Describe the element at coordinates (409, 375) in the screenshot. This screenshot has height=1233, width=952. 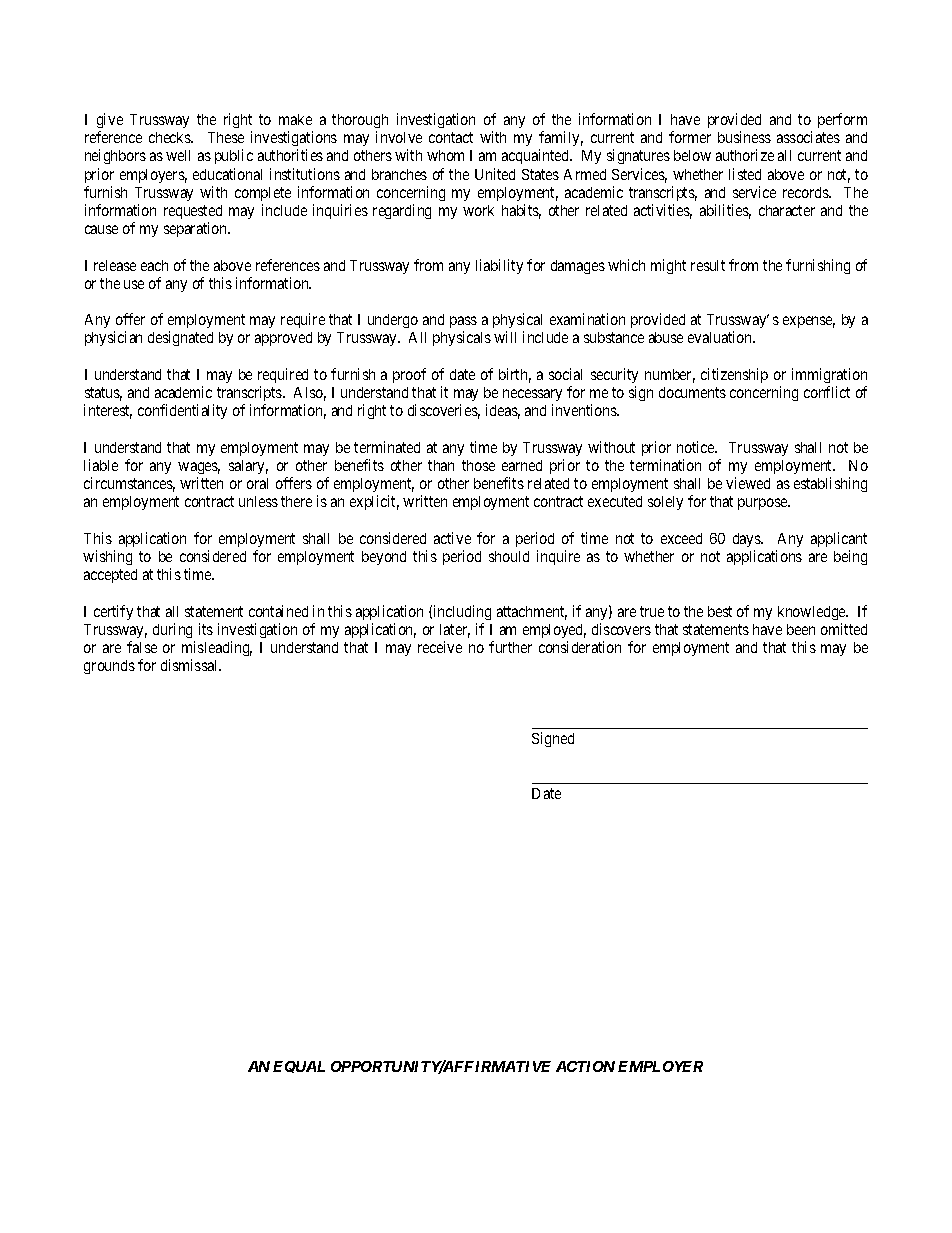
I see `proof` at that location.
